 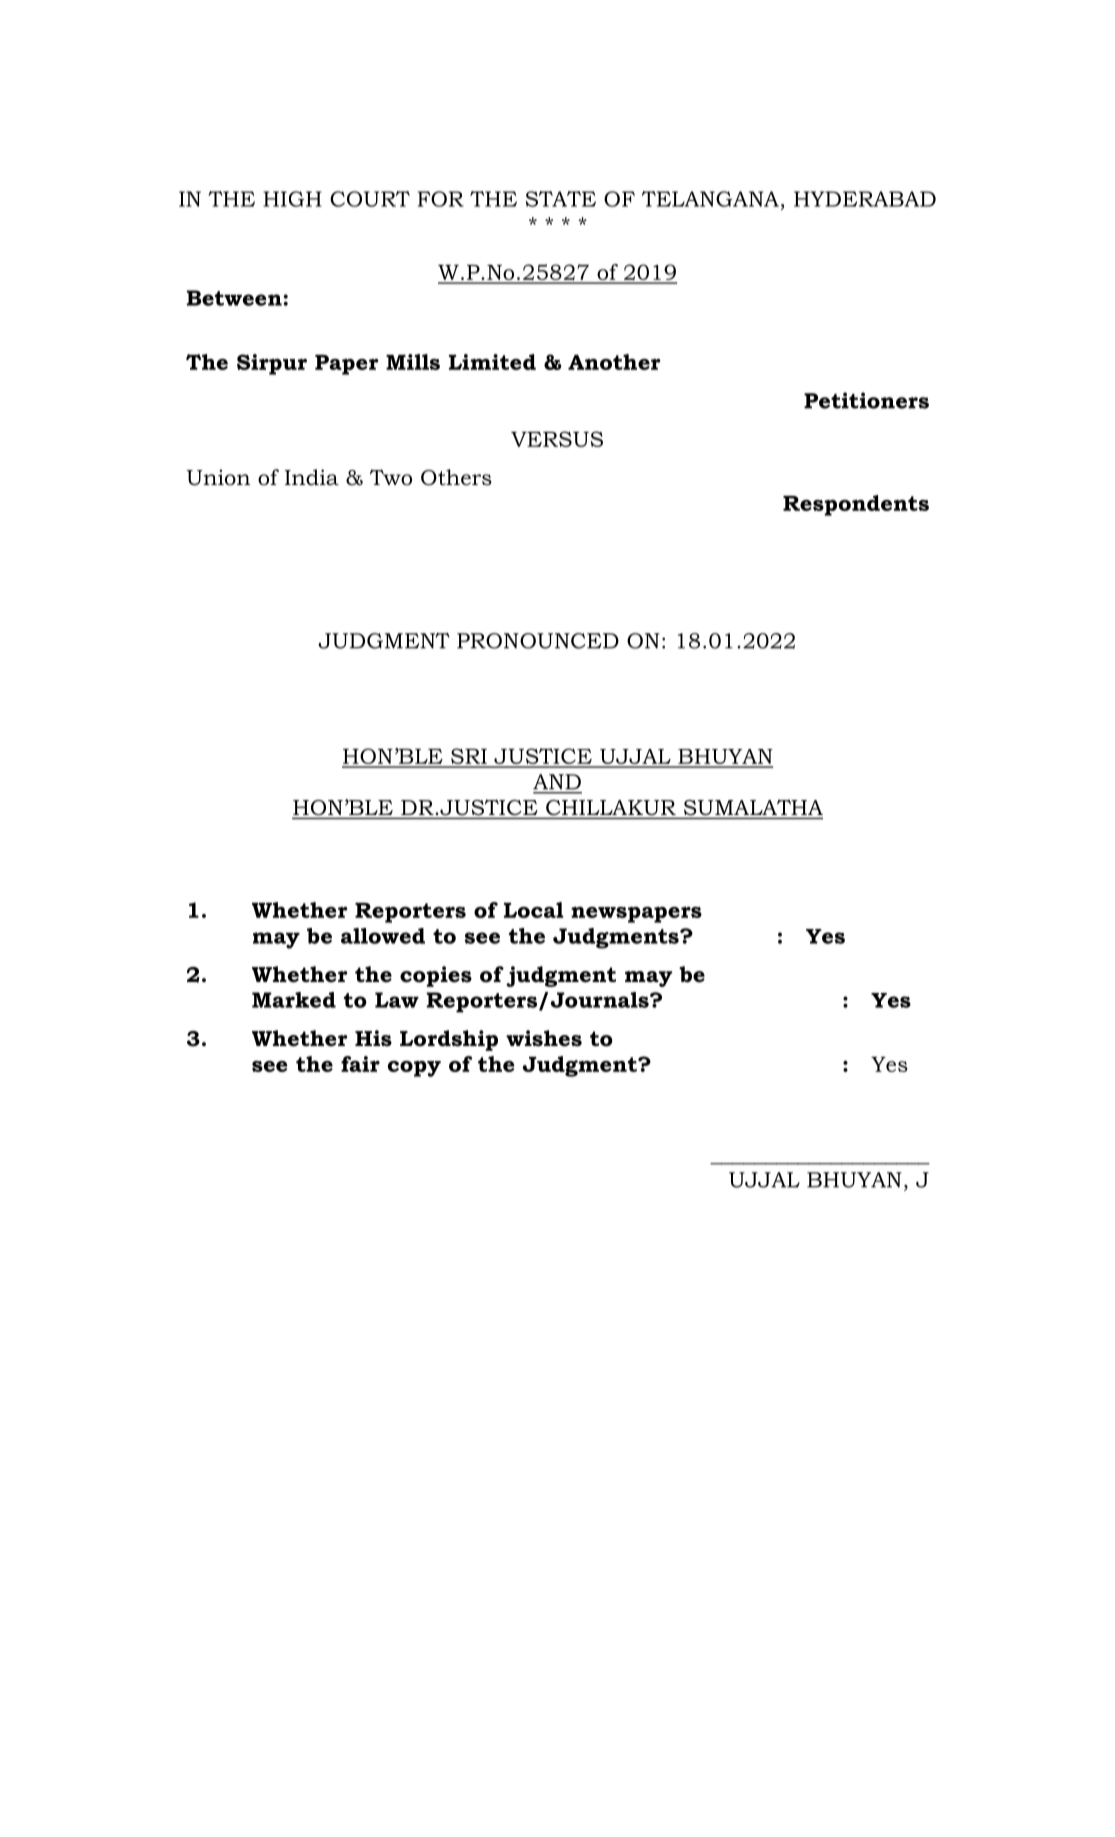 What do you see at coordinates (544, 1038) in the image?
I see `wishes` at bounding box center [544, 1038].
